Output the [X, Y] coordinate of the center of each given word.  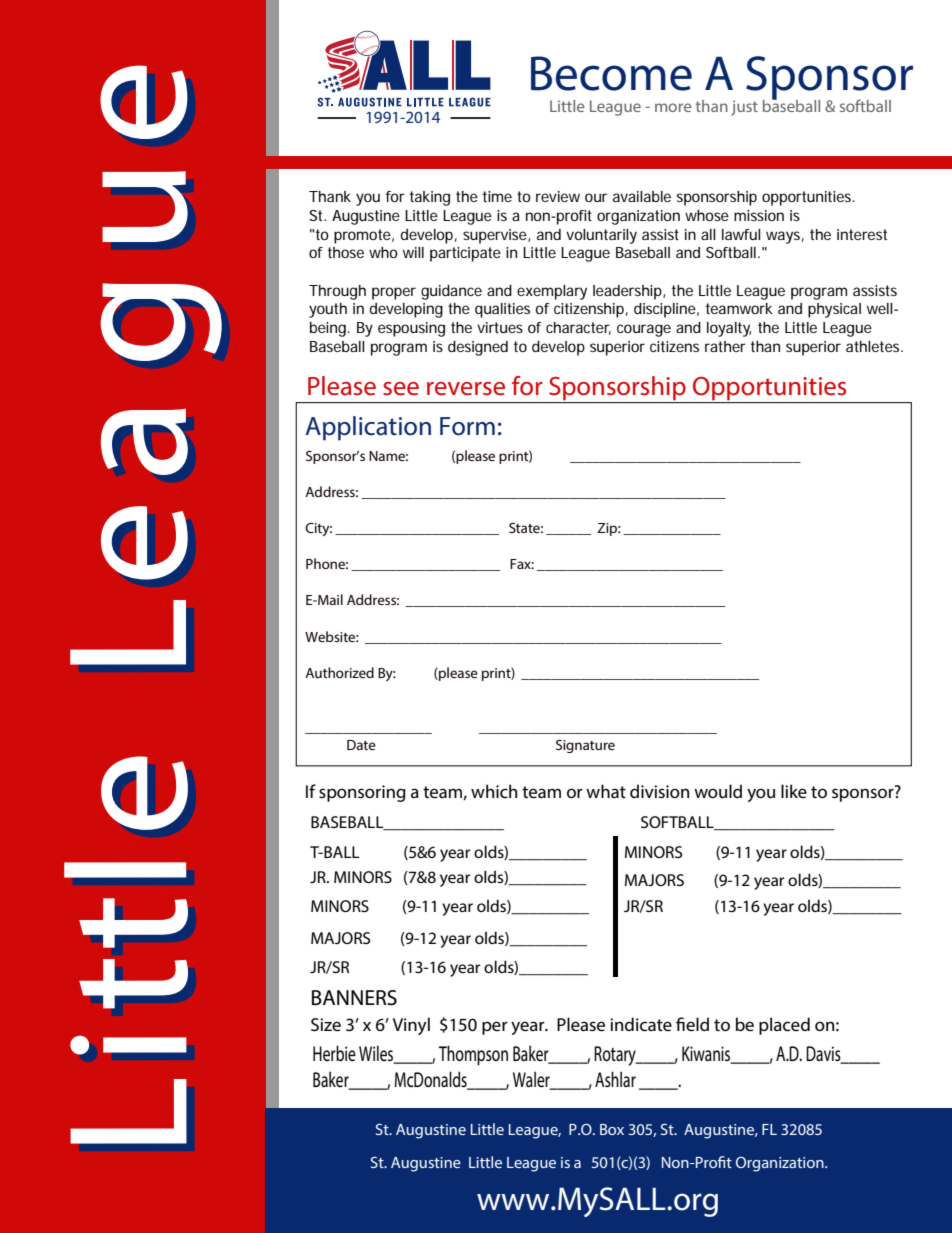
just [744, 108]
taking [430, 198]
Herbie [334, 1053]
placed [784, 1026]
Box [612, 1129]
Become [611, 73]
